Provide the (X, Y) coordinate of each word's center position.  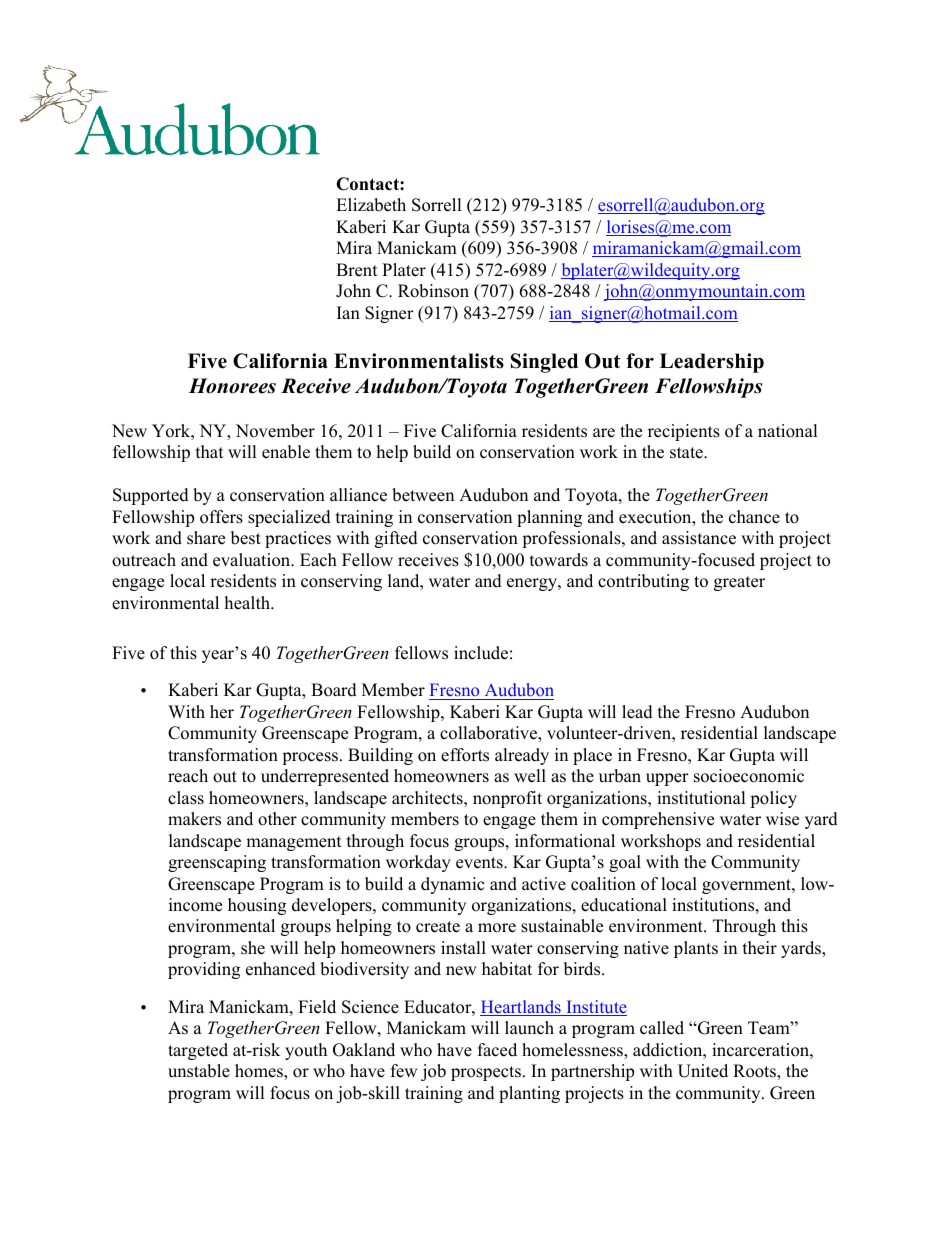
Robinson (433, 291)
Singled (544, 363)
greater (739, 583)
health (248, 603)
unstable (199, 1071)
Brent (357, 270)
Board (334, 690)
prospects (486, 1073)
